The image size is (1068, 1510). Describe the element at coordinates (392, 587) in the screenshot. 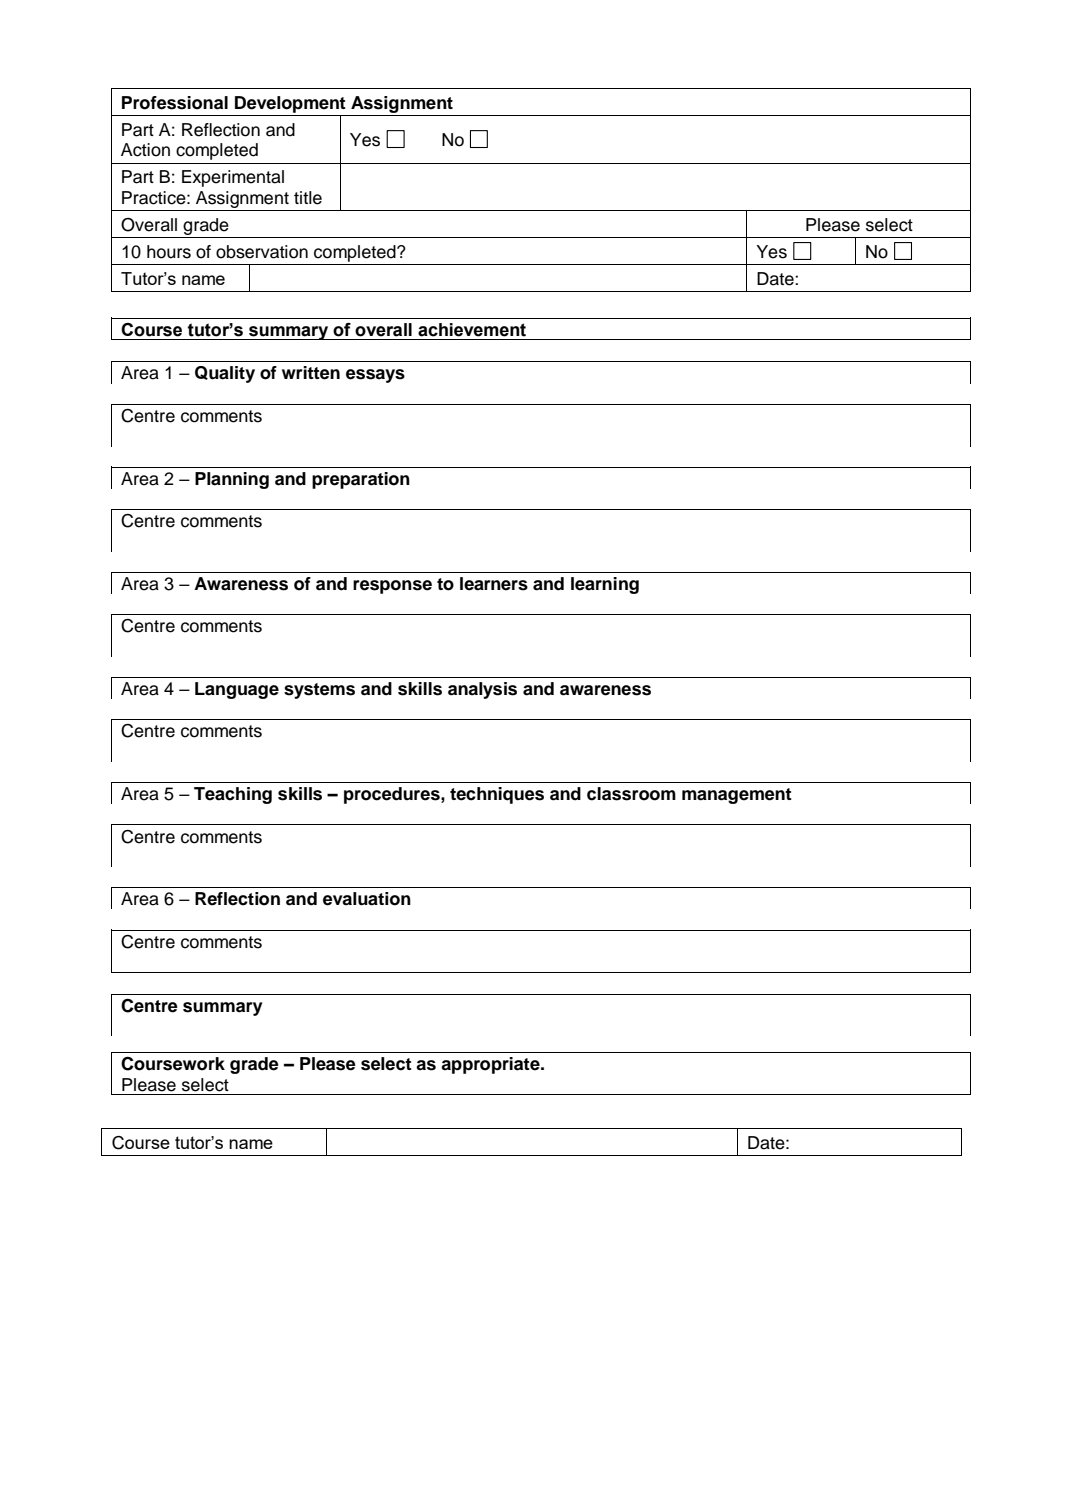

I see `response` at that location.
